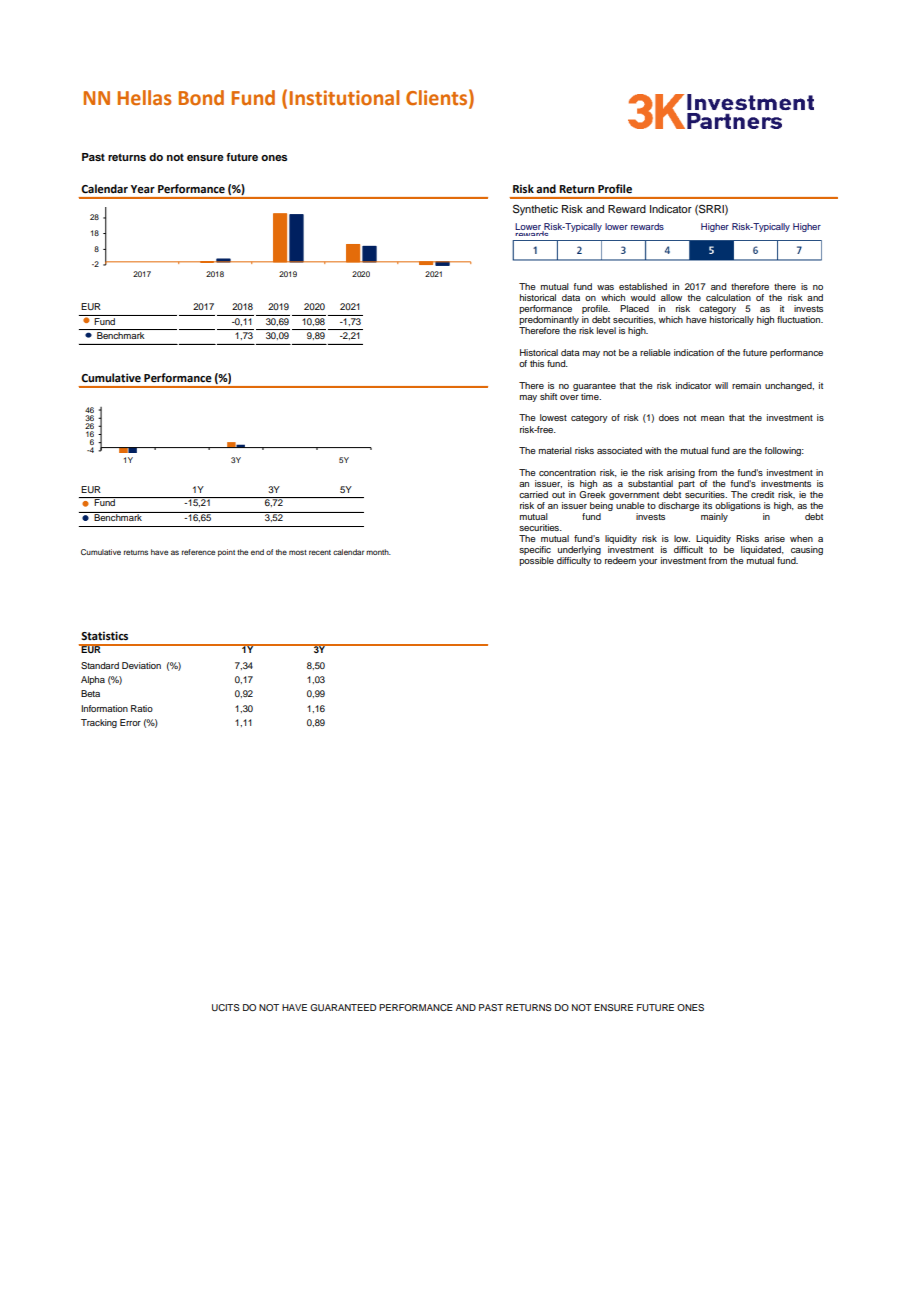 This screenshot has width=924, height=1308. Describe the element at coordinates (143, 189) in the screenshot. I see `Year` at that location.
